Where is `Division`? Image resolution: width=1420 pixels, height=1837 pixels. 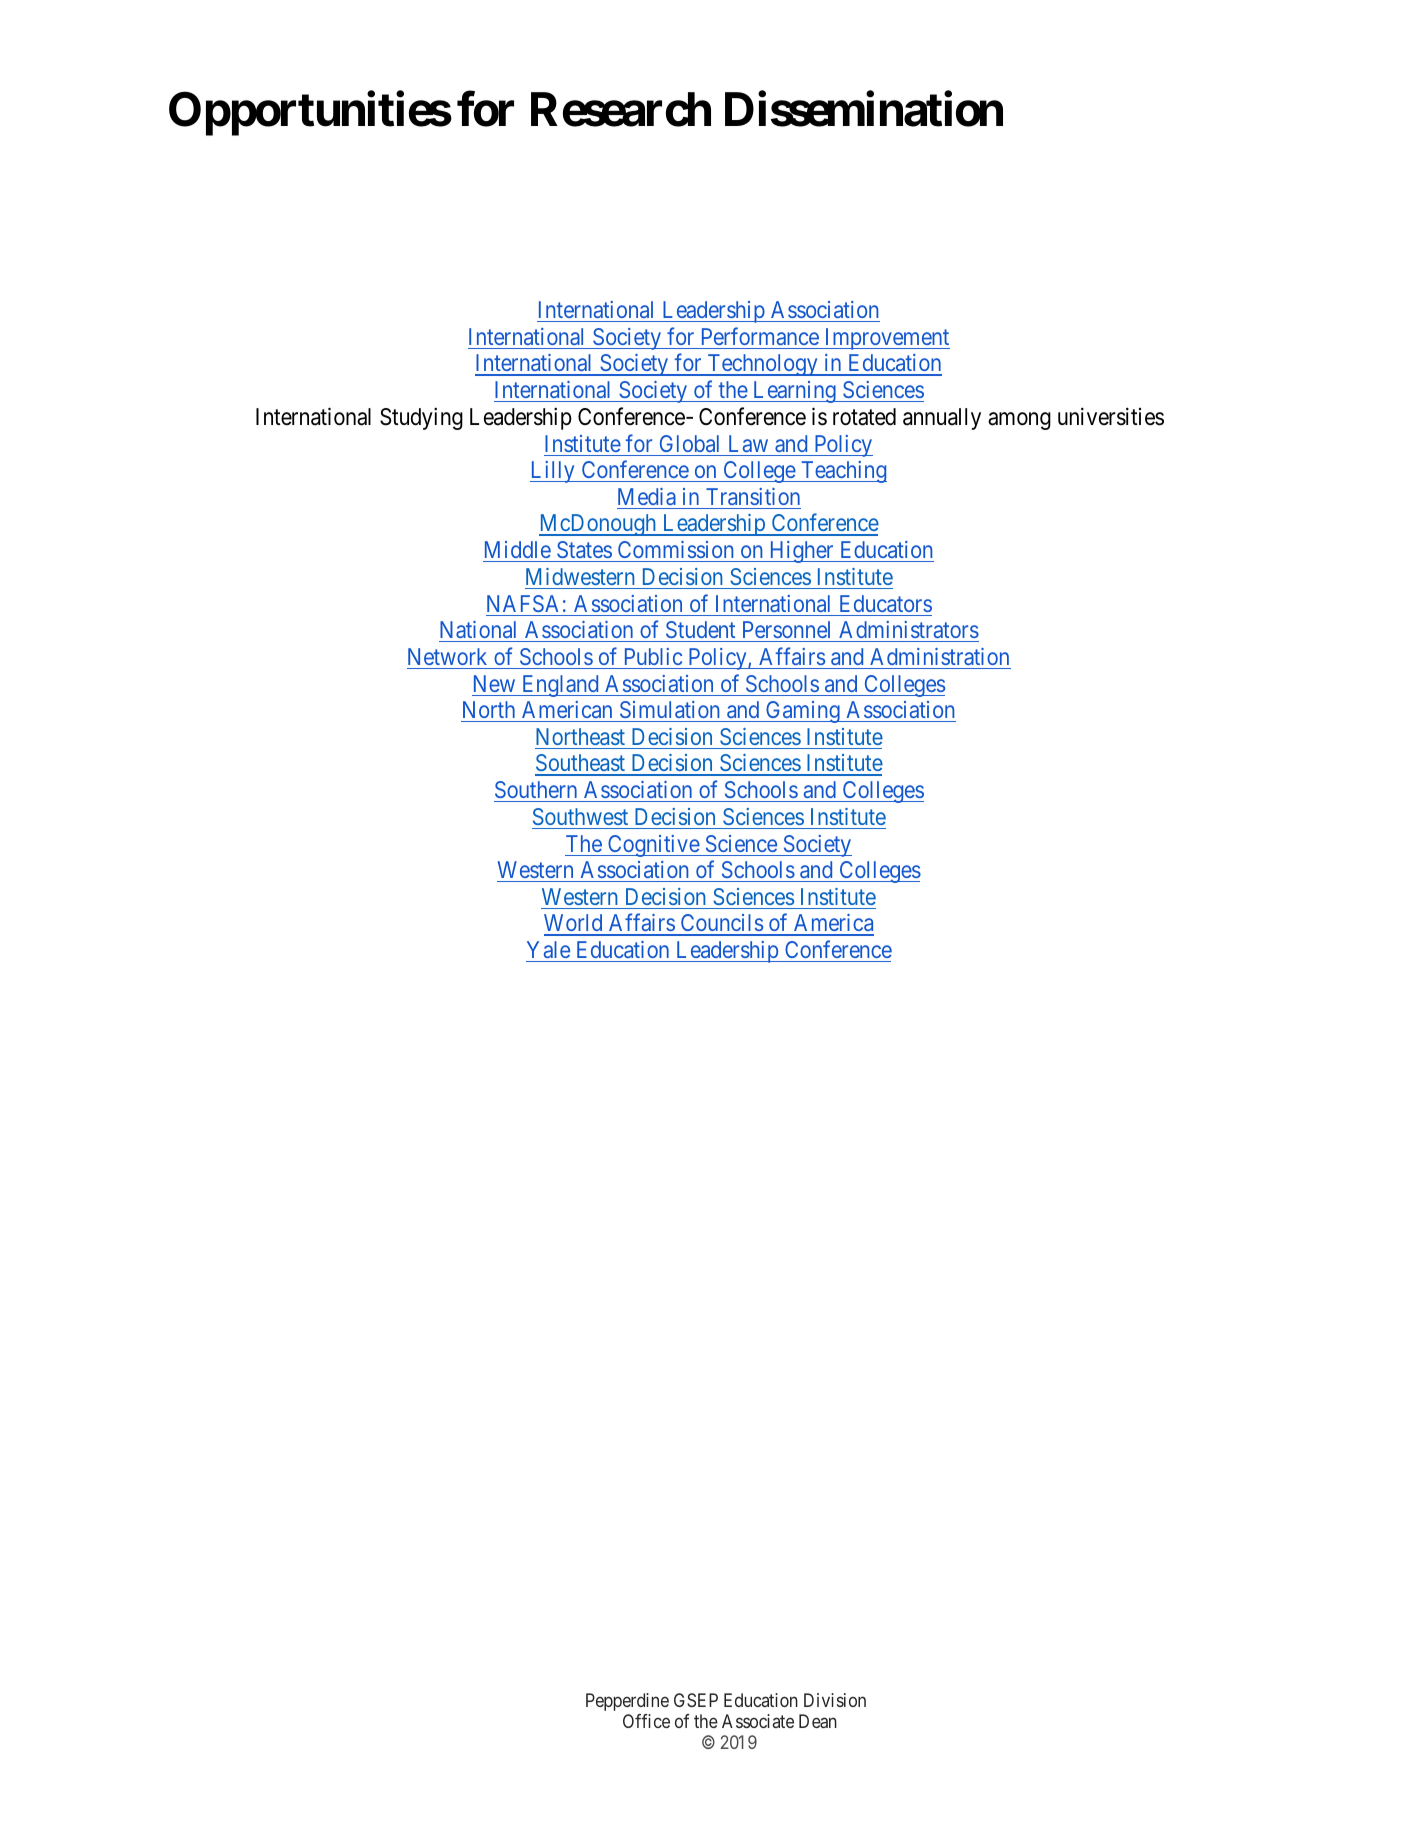
Division is located at coordinates (835, 1700).
